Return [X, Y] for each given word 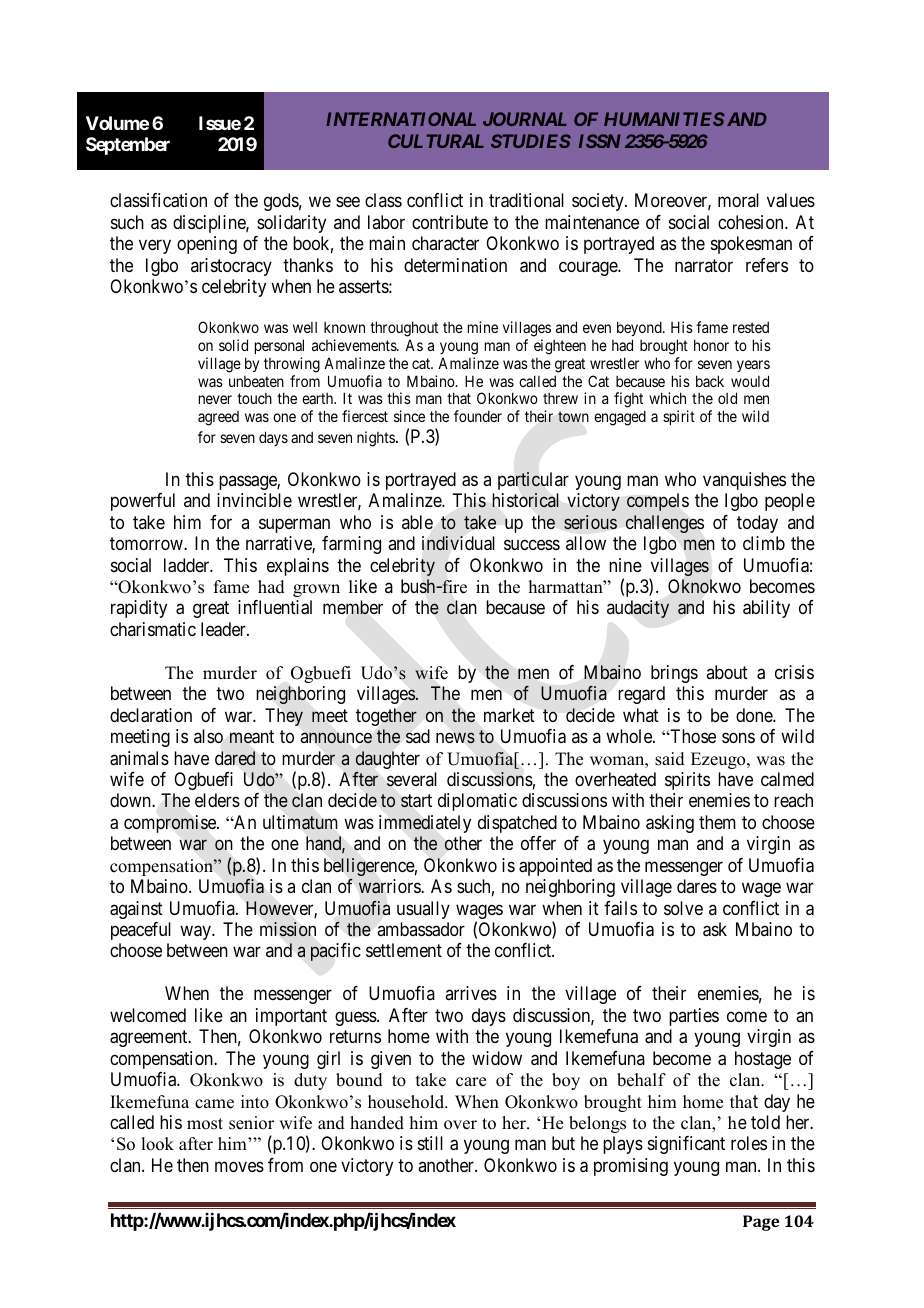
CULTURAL [436, 141]
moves [239, 1166]
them [717, 822]
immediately [425, 824]
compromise [171, 824]
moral [738, 200]
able [417, 522]
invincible [254, 500]
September [128, 146]
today [757, 524]
